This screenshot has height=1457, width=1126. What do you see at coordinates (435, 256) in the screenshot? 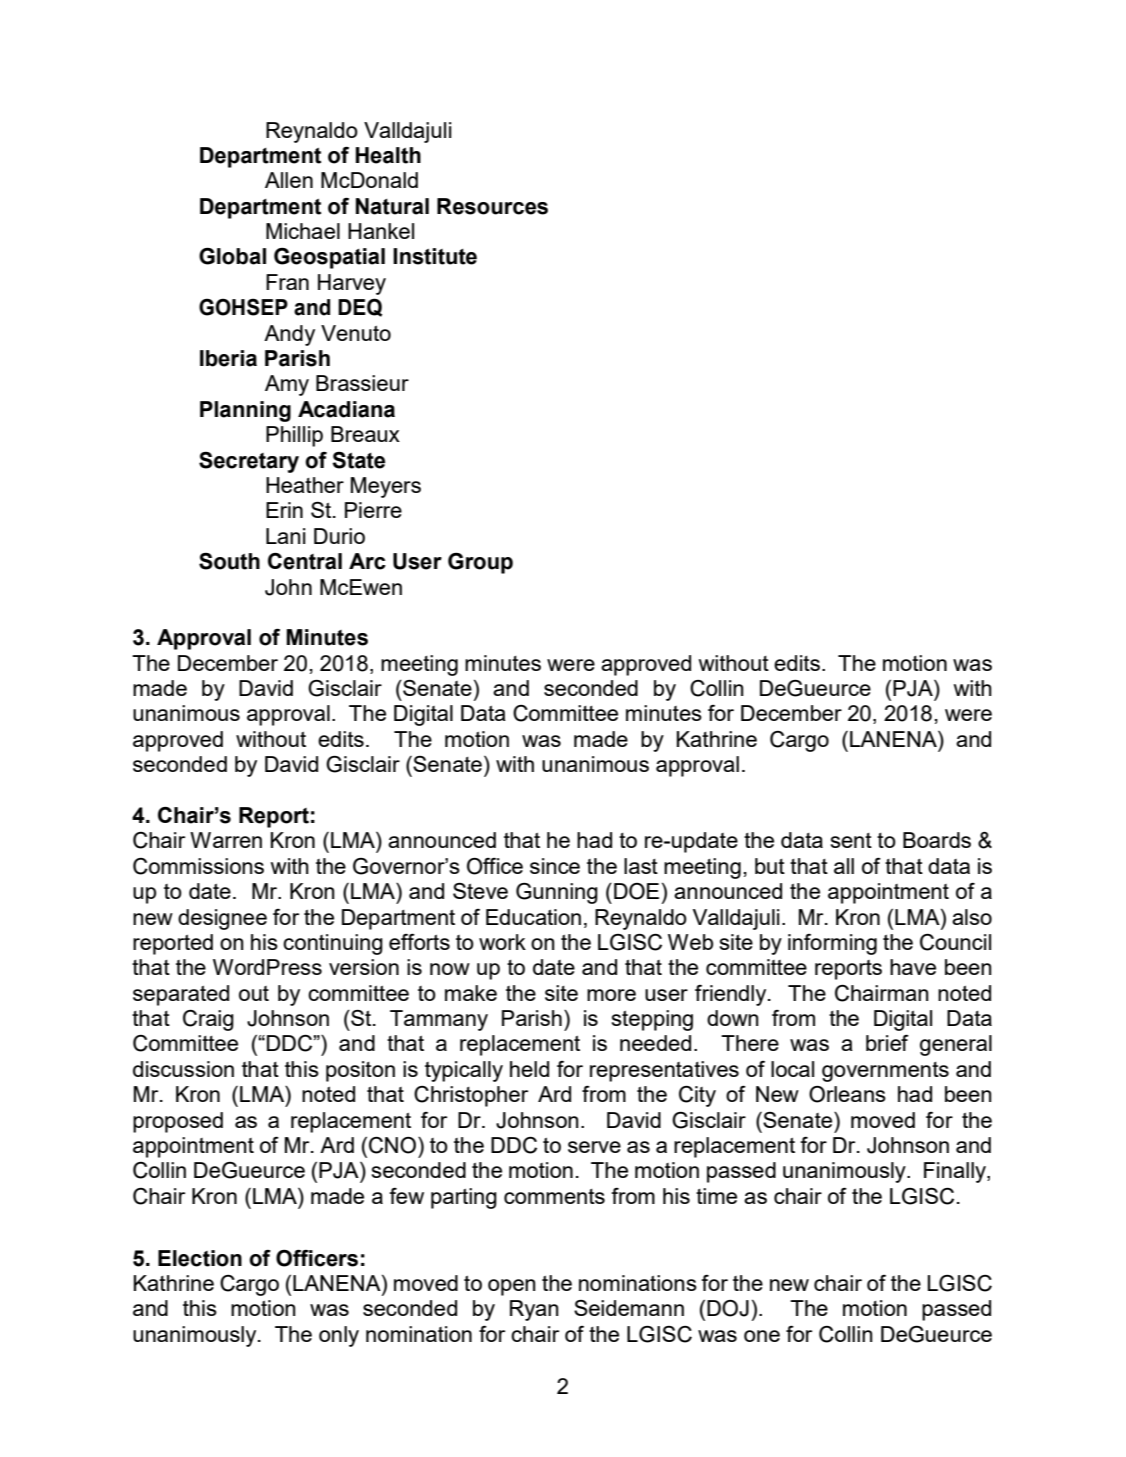
I see `Institute` at bounding box center [435, 256].
